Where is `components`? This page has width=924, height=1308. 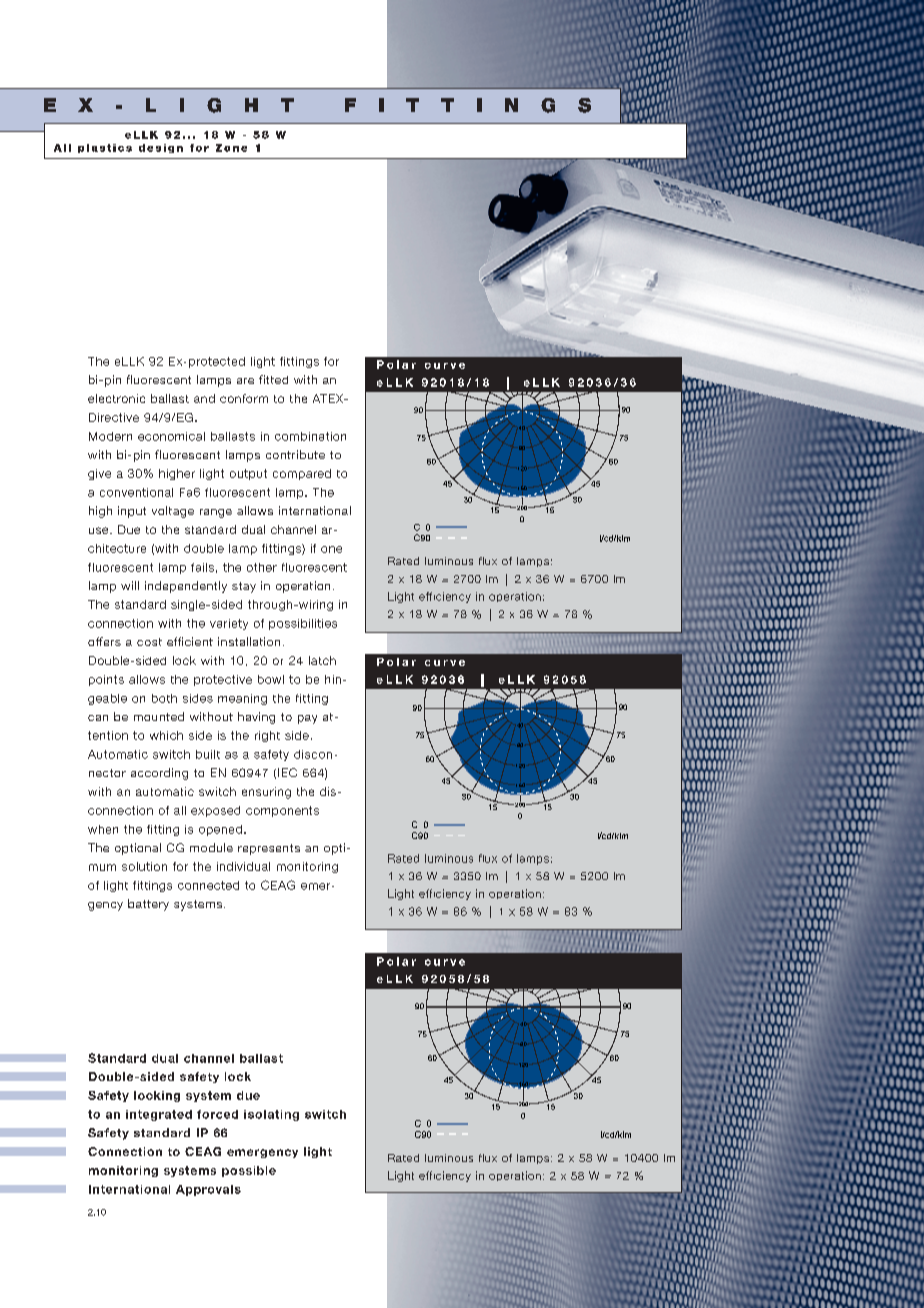 components is located at coordinates (282, 811).
